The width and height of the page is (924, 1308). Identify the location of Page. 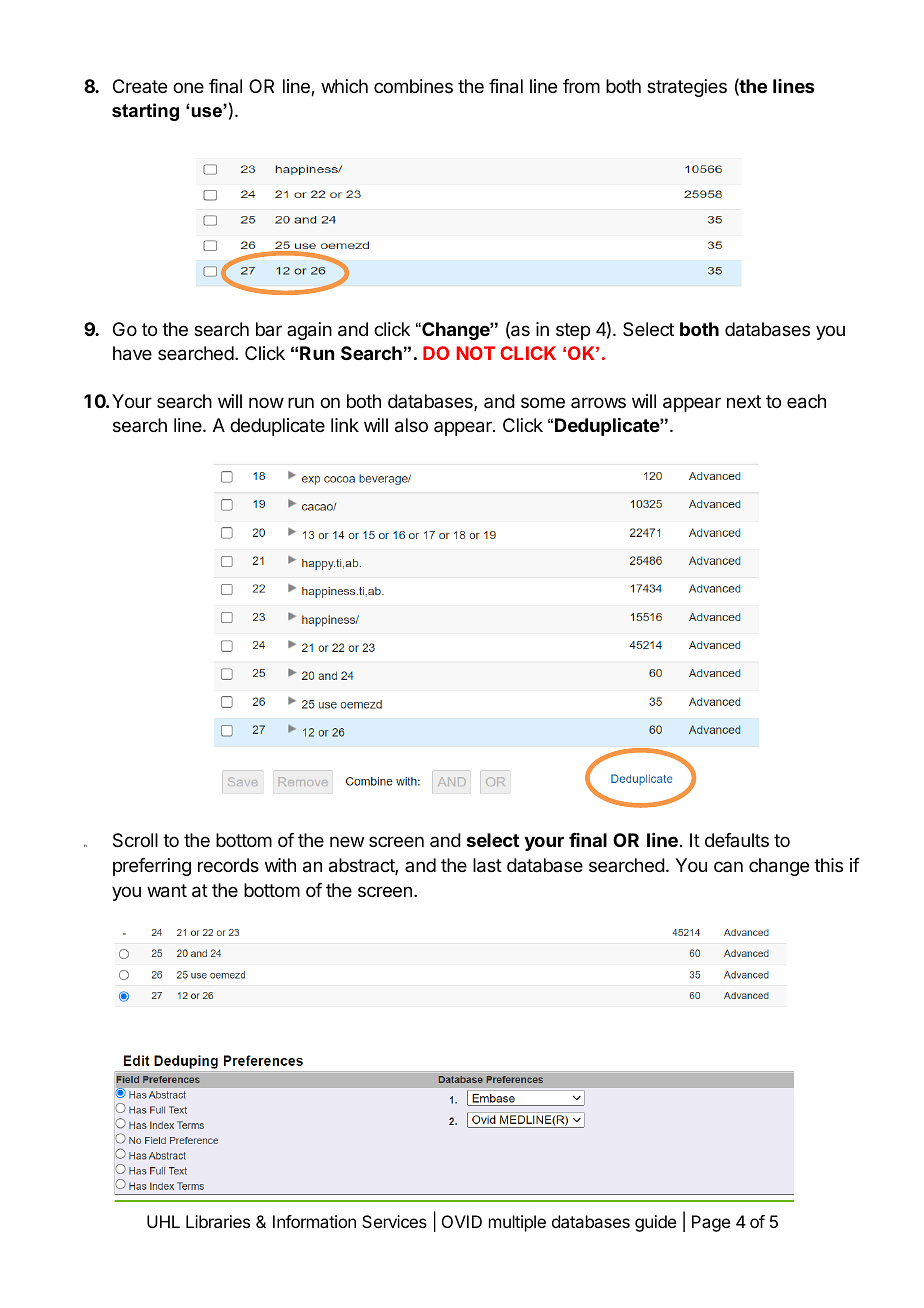
(711, 1223).
